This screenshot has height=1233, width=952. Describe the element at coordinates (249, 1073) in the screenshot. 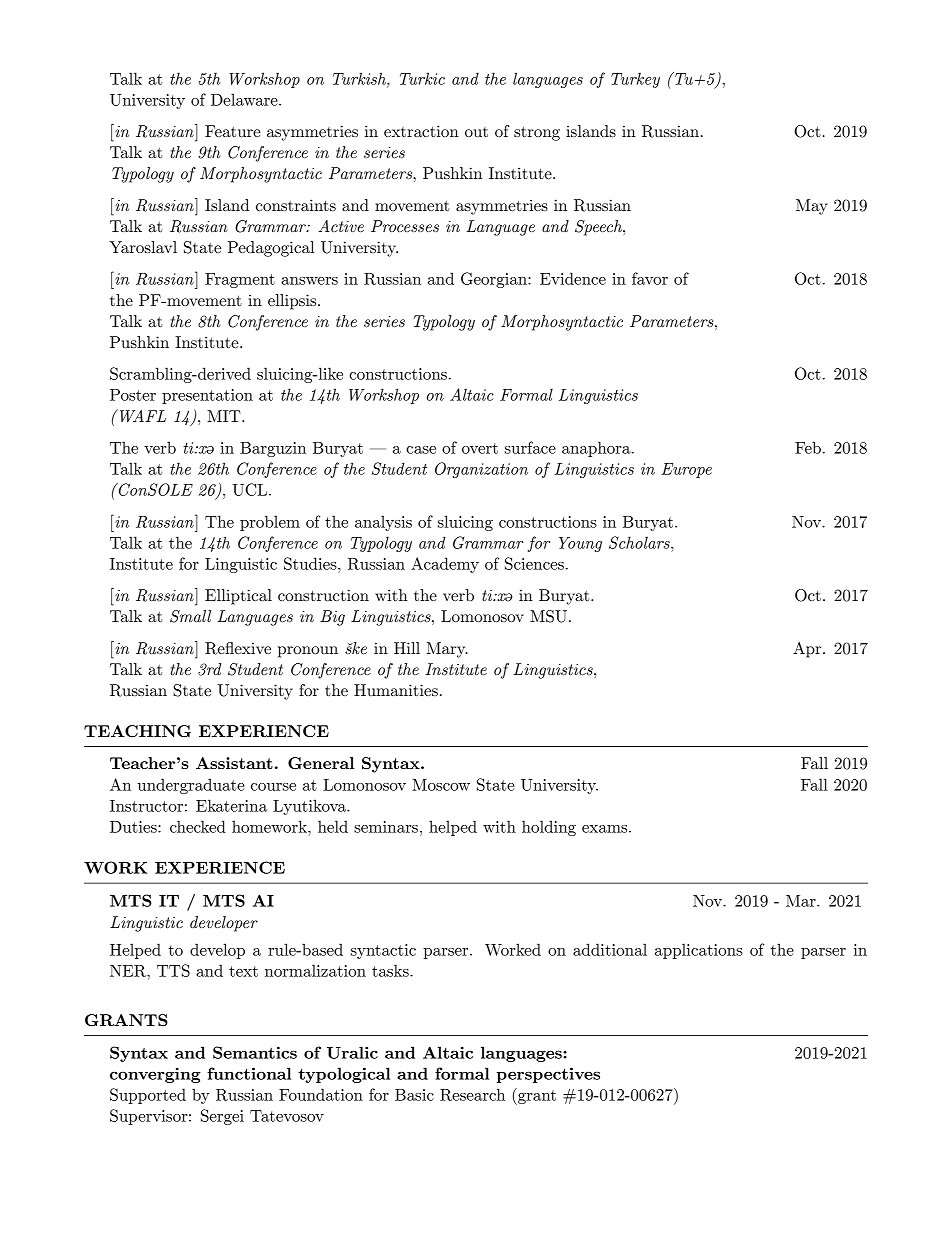

I see `functional` at that location.
